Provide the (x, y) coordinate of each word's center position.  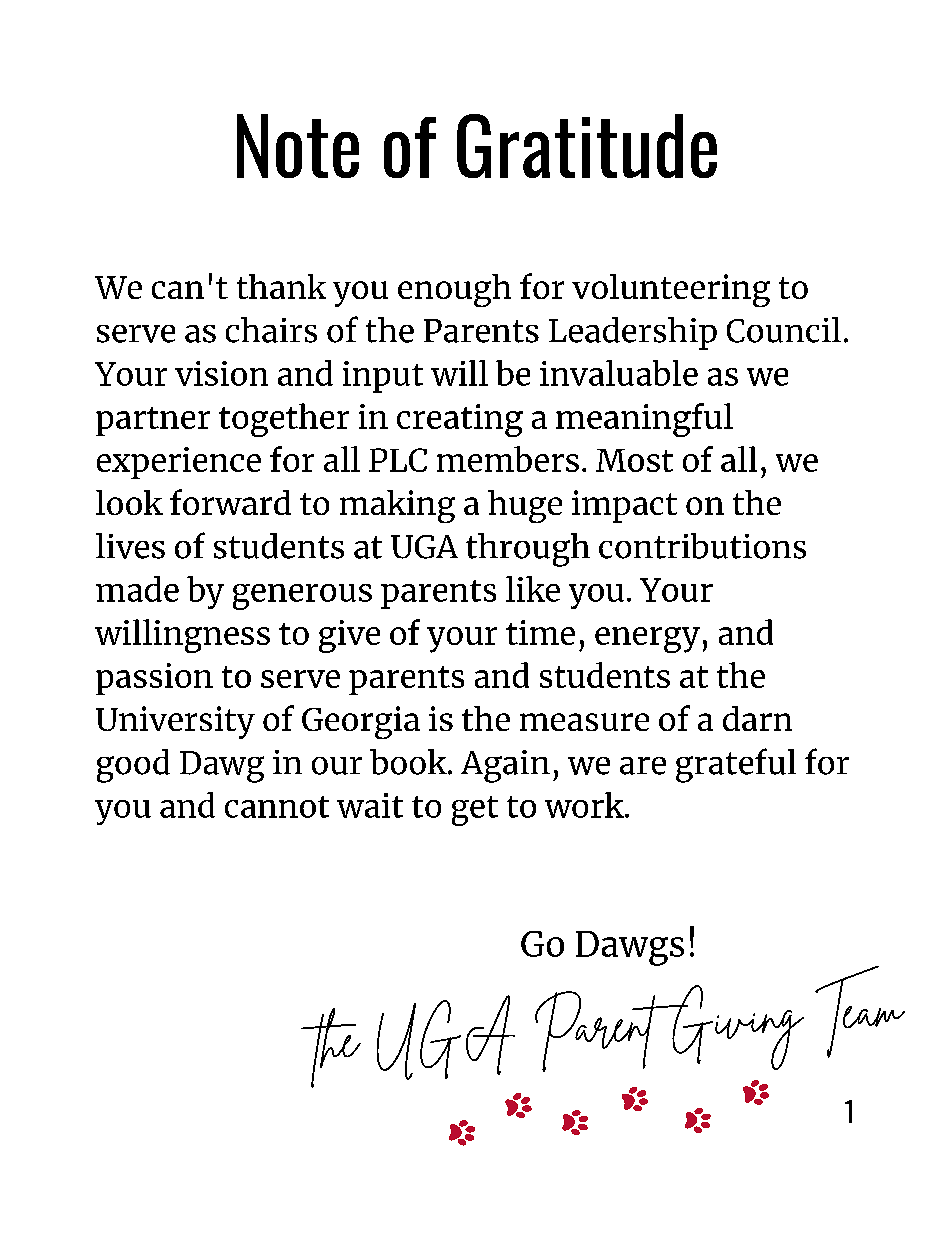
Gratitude (587, 146)
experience (179, 463)
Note (298, 146)
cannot (277, 807)
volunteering (671, 290)
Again (505, 766)
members (508, 459)
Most (634, 460)
